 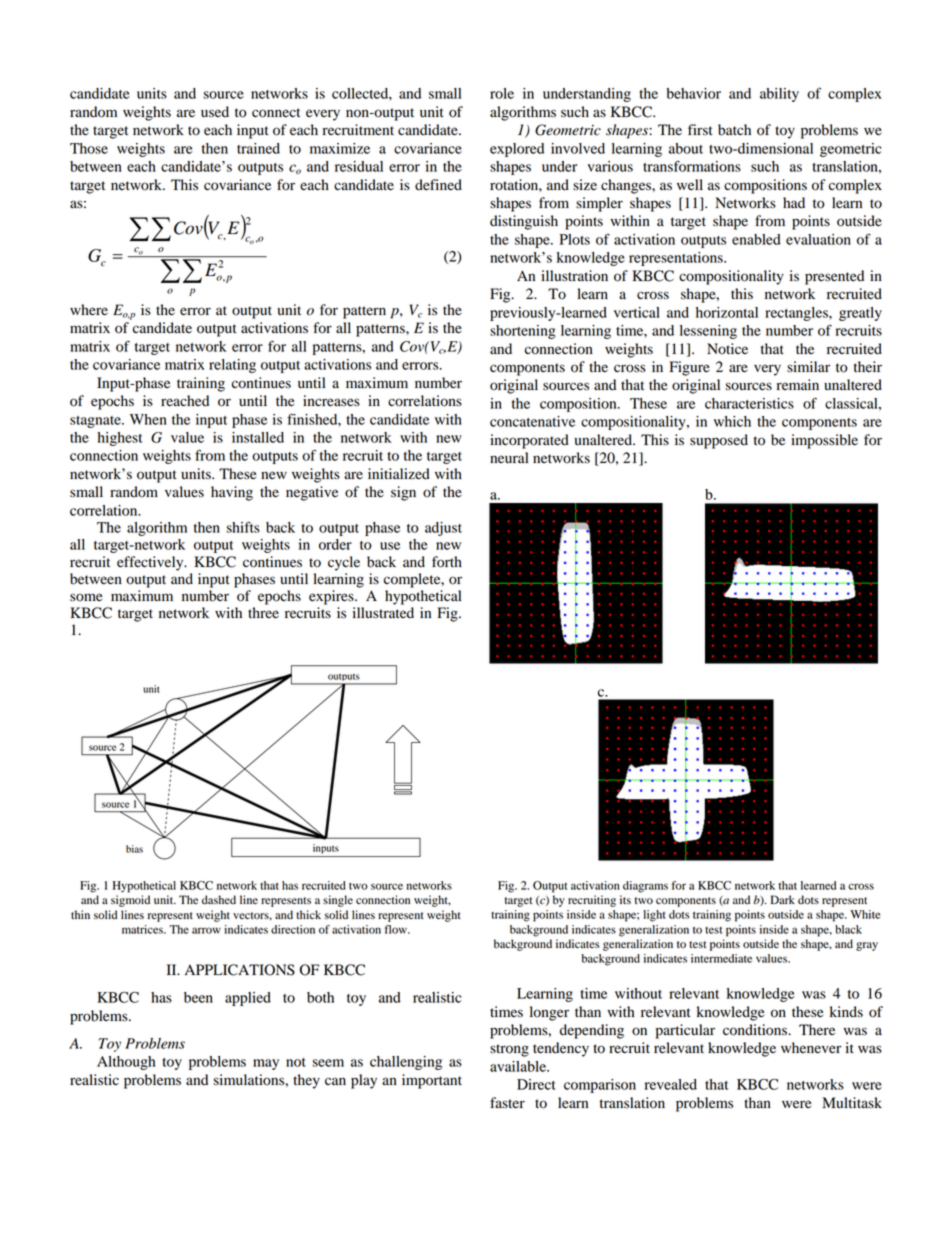 I want to click on used, so click(x=215, y=112).
